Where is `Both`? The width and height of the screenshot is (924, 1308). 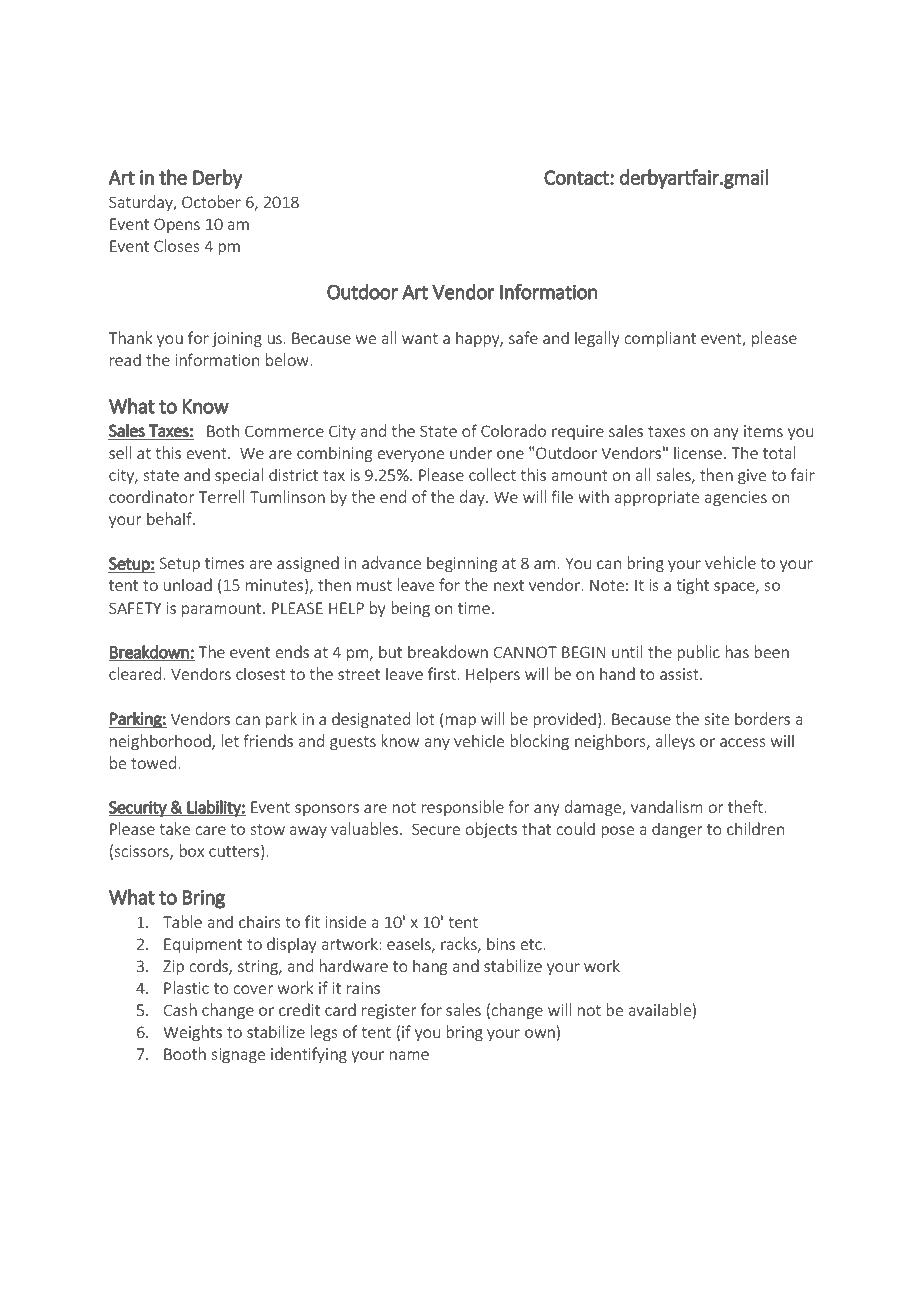 Both is located at coordinates (223, 430).
